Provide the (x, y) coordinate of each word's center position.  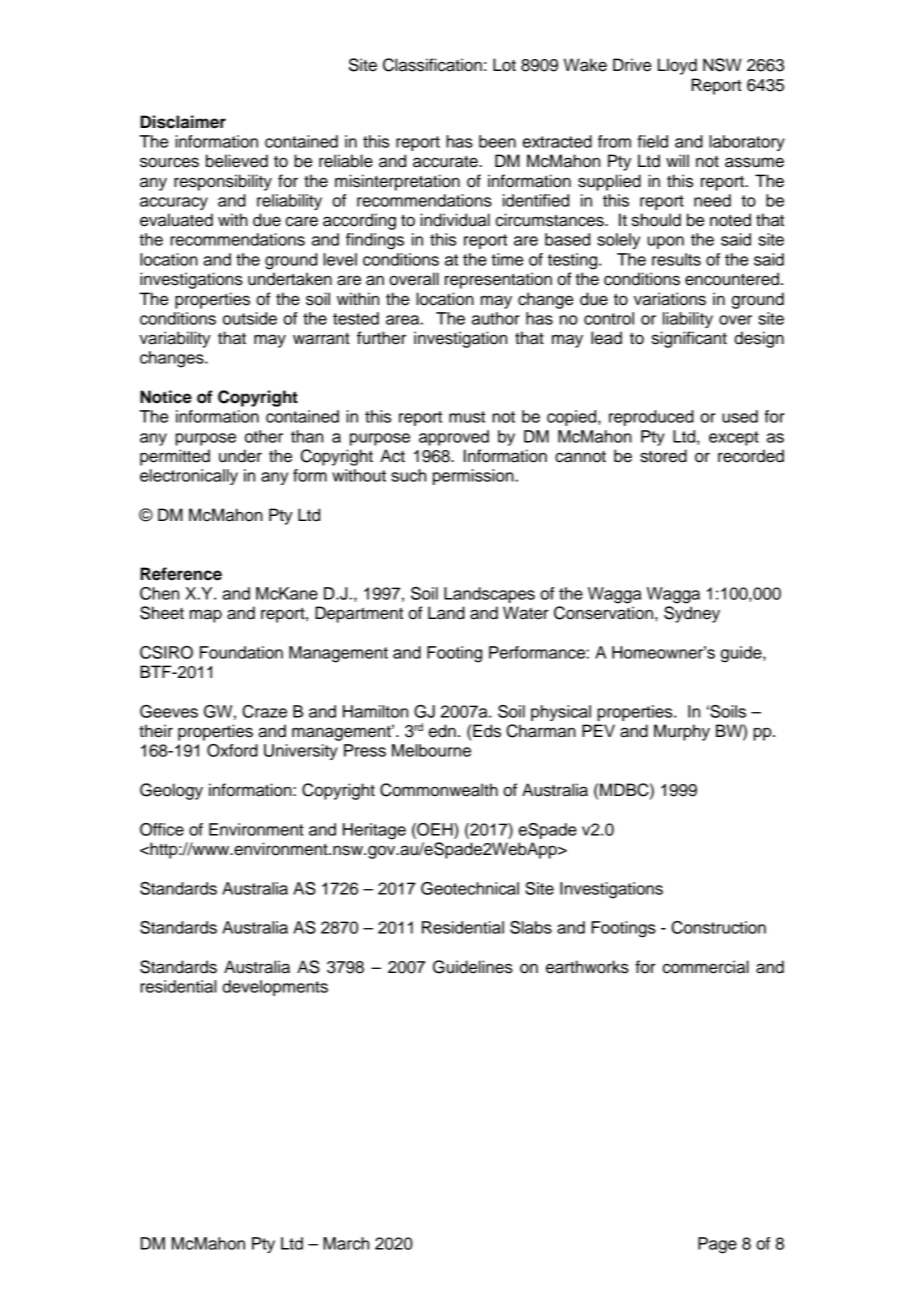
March (346, 1243)
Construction (718, 927)
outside (250, 318)
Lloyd (677, 66)
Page (717, 1245)
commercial (706, 967)
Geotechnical (470, 888)
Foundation (241, 652)
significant (689, 339)
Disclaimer (183, 122)
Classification (432, 65)
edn (442, 731)
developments (275, 988)
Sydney (692, 614)
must (467, 417)
